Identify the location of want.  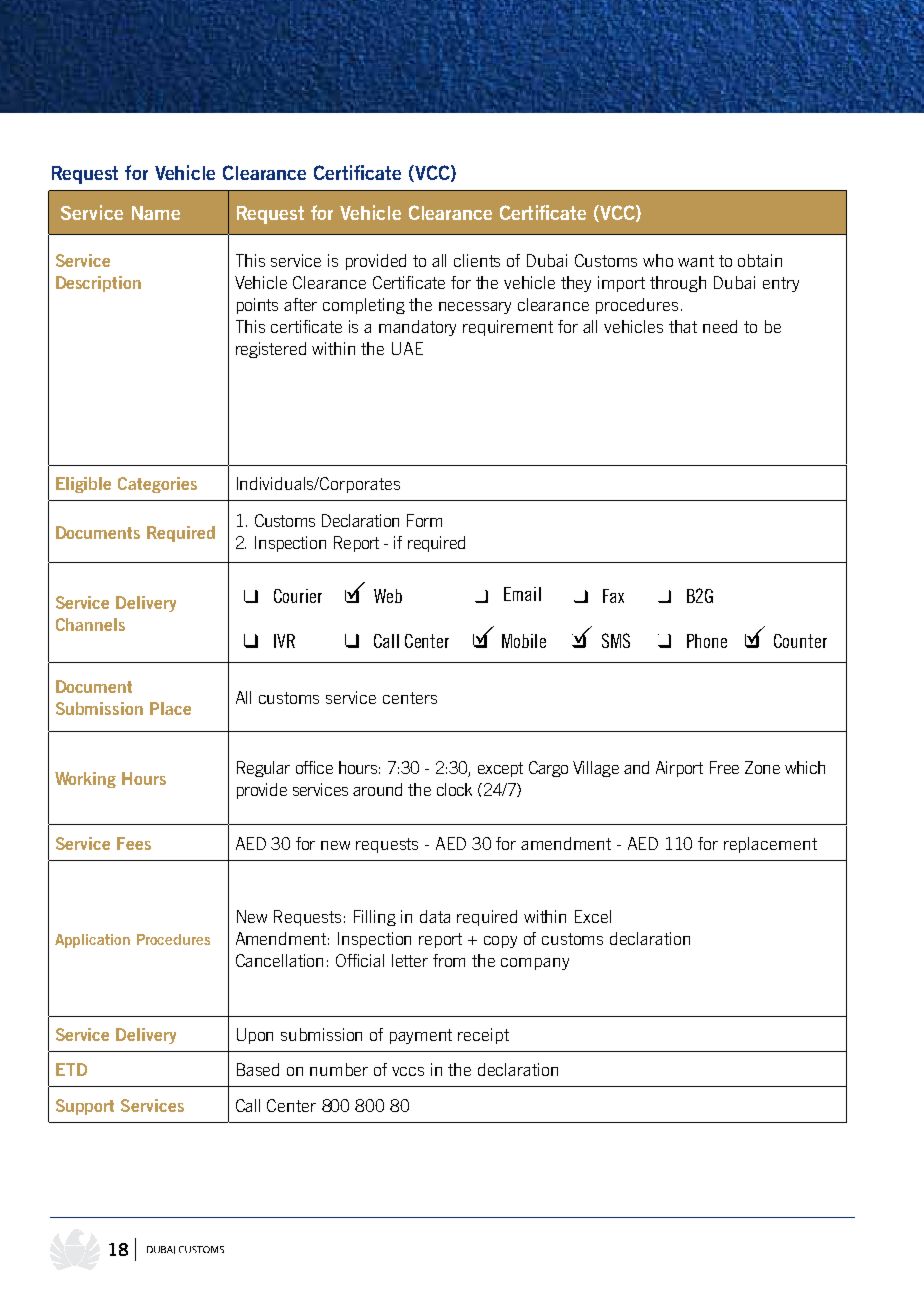
(696, 261).
